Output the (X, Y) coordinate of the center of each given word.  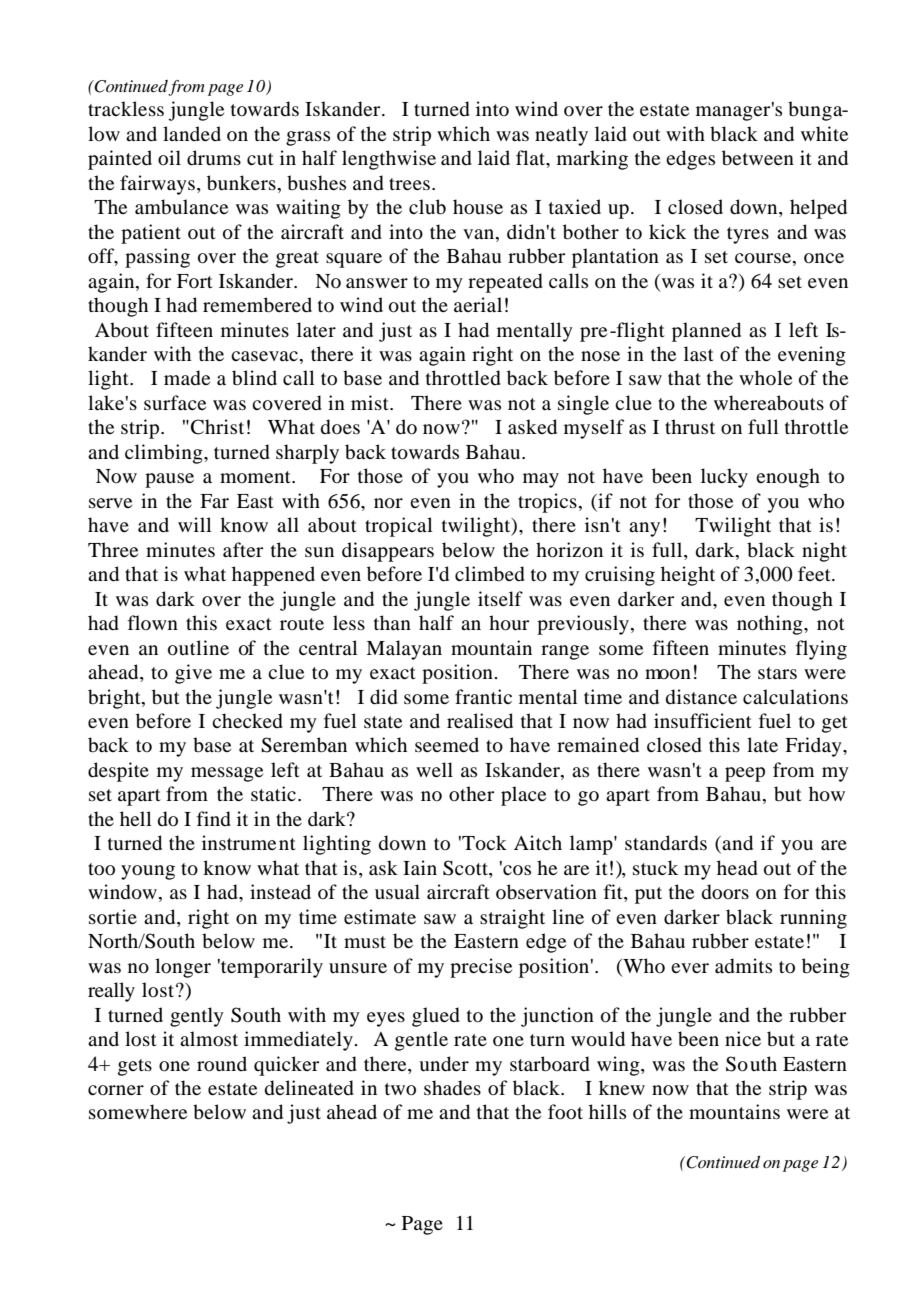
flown (153, 622)
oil (169, 158)
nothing (771, 625)
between (758, 158)
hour (509, 623)
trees (409, 184)
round (222, 1064)
